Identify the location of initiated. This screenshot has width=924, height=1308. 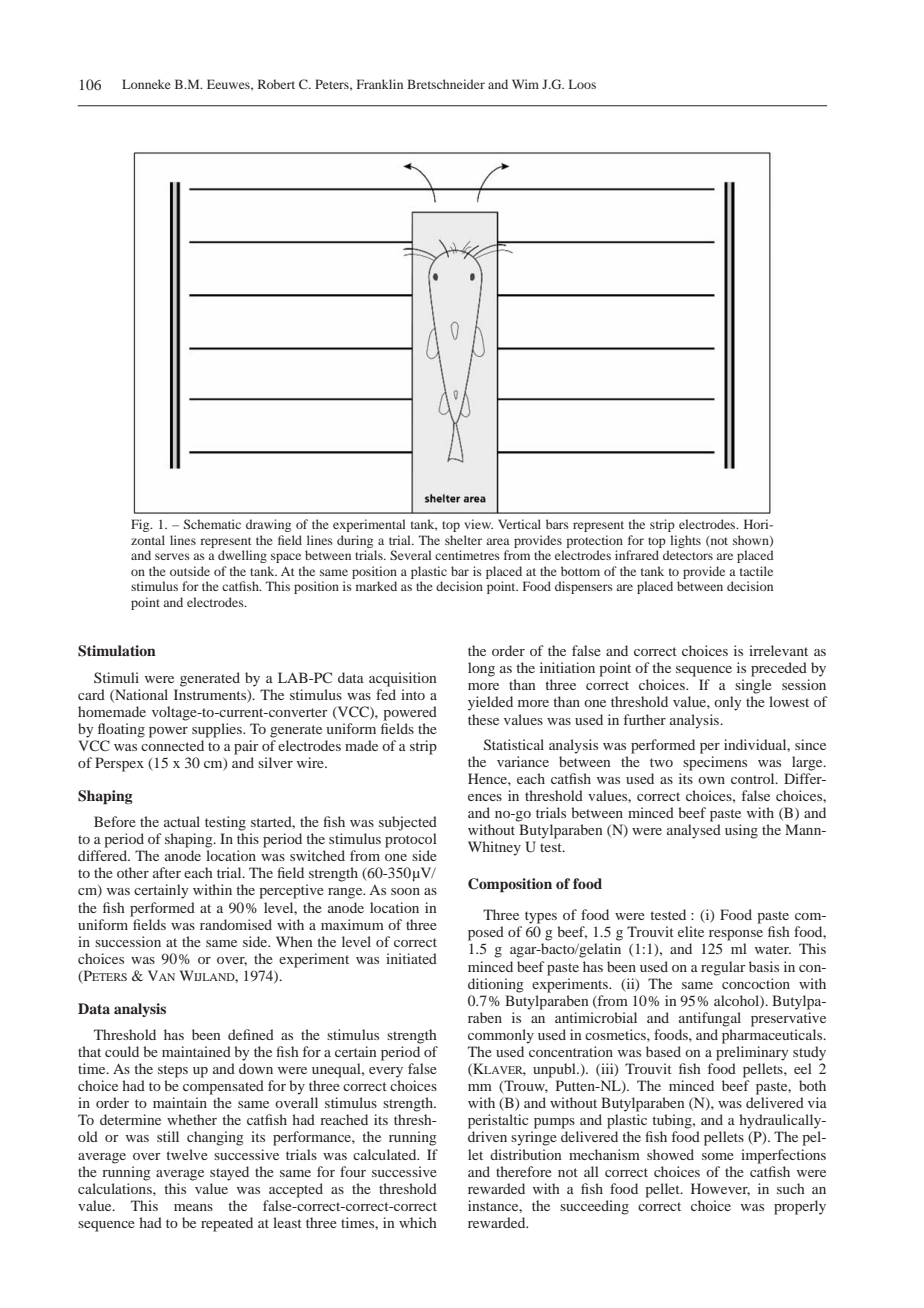
(411, 958).
